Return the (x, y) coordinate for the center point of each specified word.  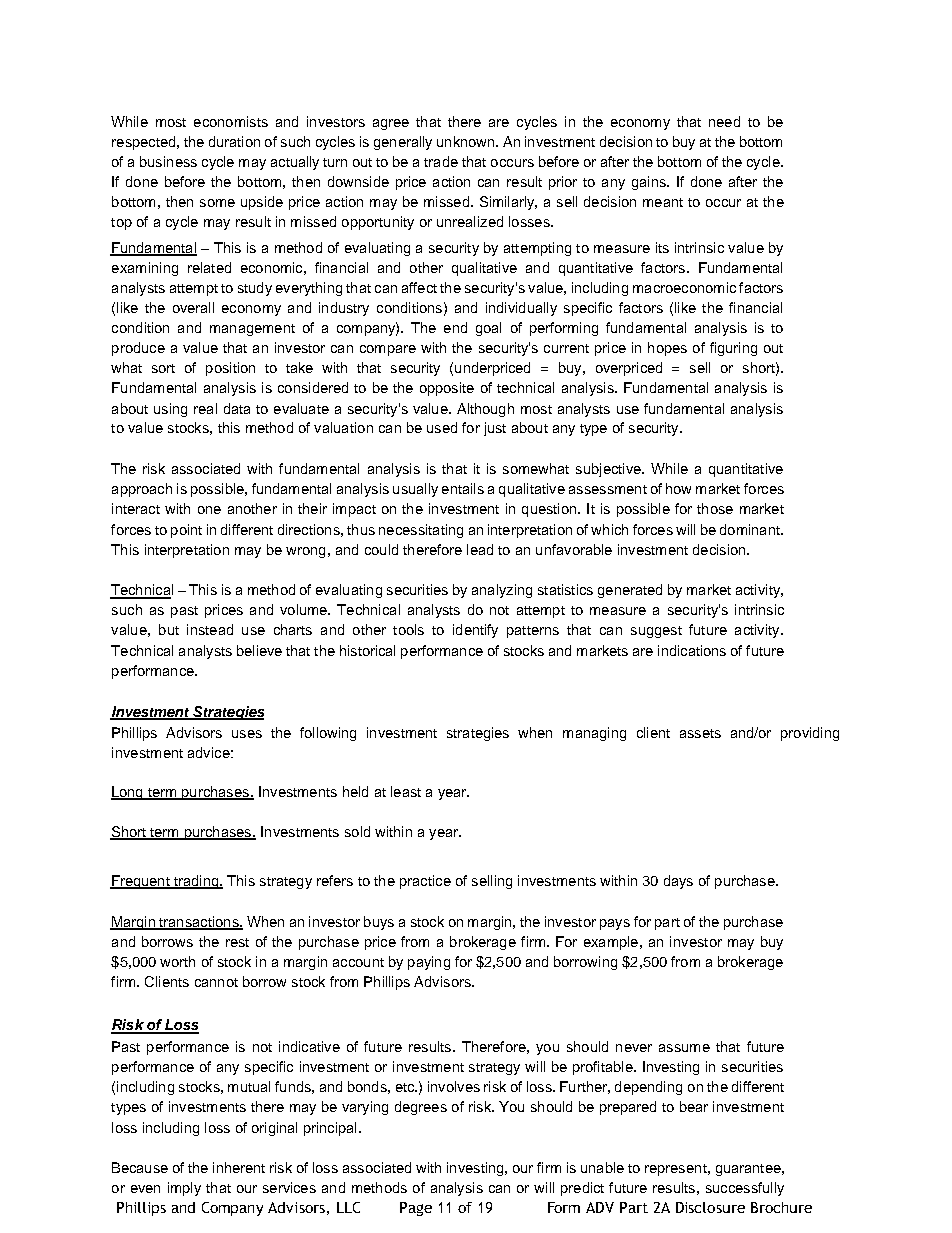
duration (234, 141)
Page (416, 1209)
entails (463, 488)
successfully (745, 1189)
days (678, 882)
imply (184, 1189)
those (715, 508)
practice (425, 882)
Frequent (141, 882)
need (724, 121)
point (186, 531)
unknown (467, 141)
